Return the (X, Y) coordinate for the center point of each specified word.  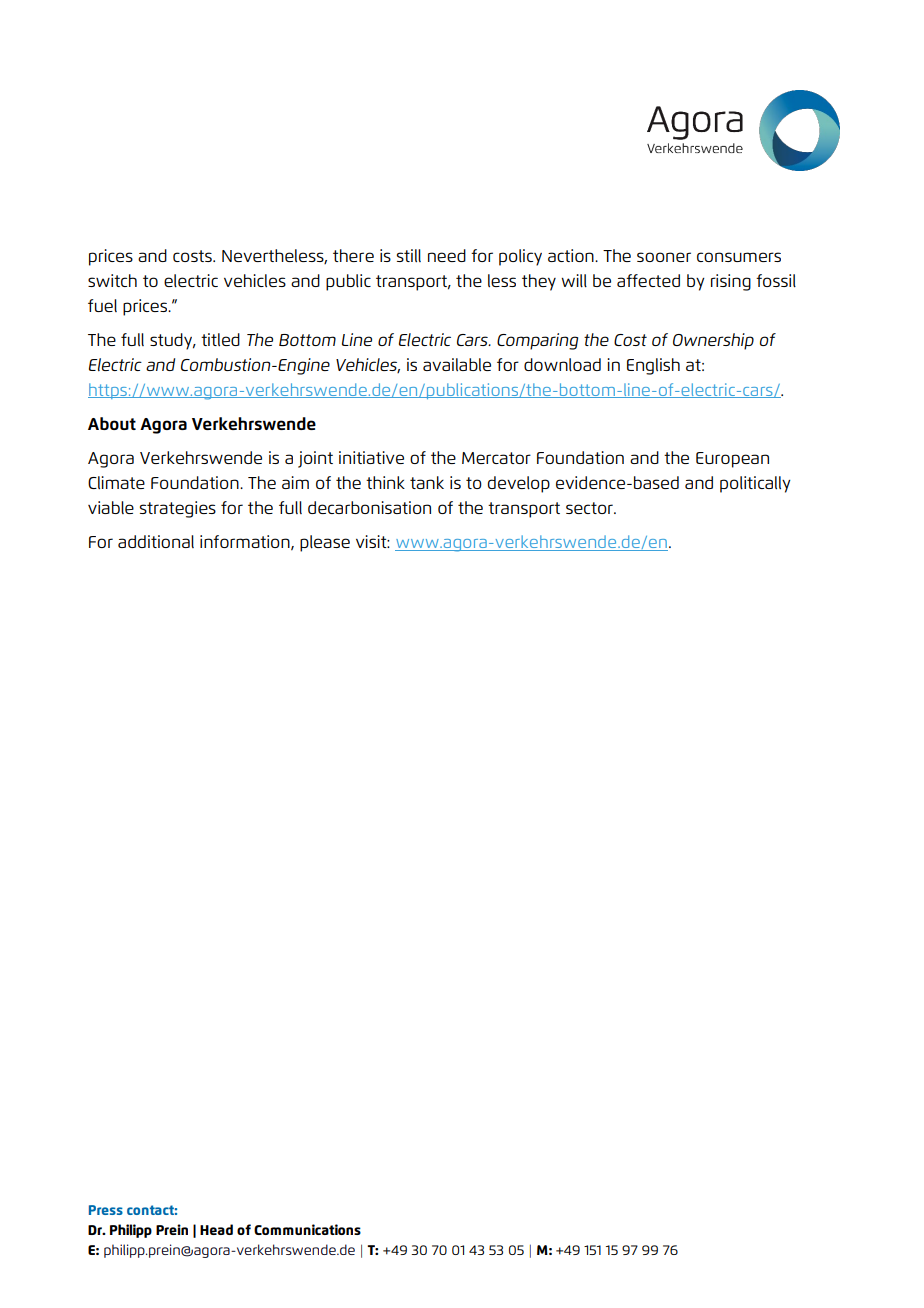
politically (755, 484)
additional (156, 541)
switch (112, 280)
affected (648, 280)
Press (106, 1210)
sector (590, 508)
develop (518, 484)
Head (216, 1229)
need (447, 255)
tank (427, 482)
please (325, 543)
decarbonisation (369, 507)
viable (111, 507)
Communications (307, 1229)
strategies (178, 509)
